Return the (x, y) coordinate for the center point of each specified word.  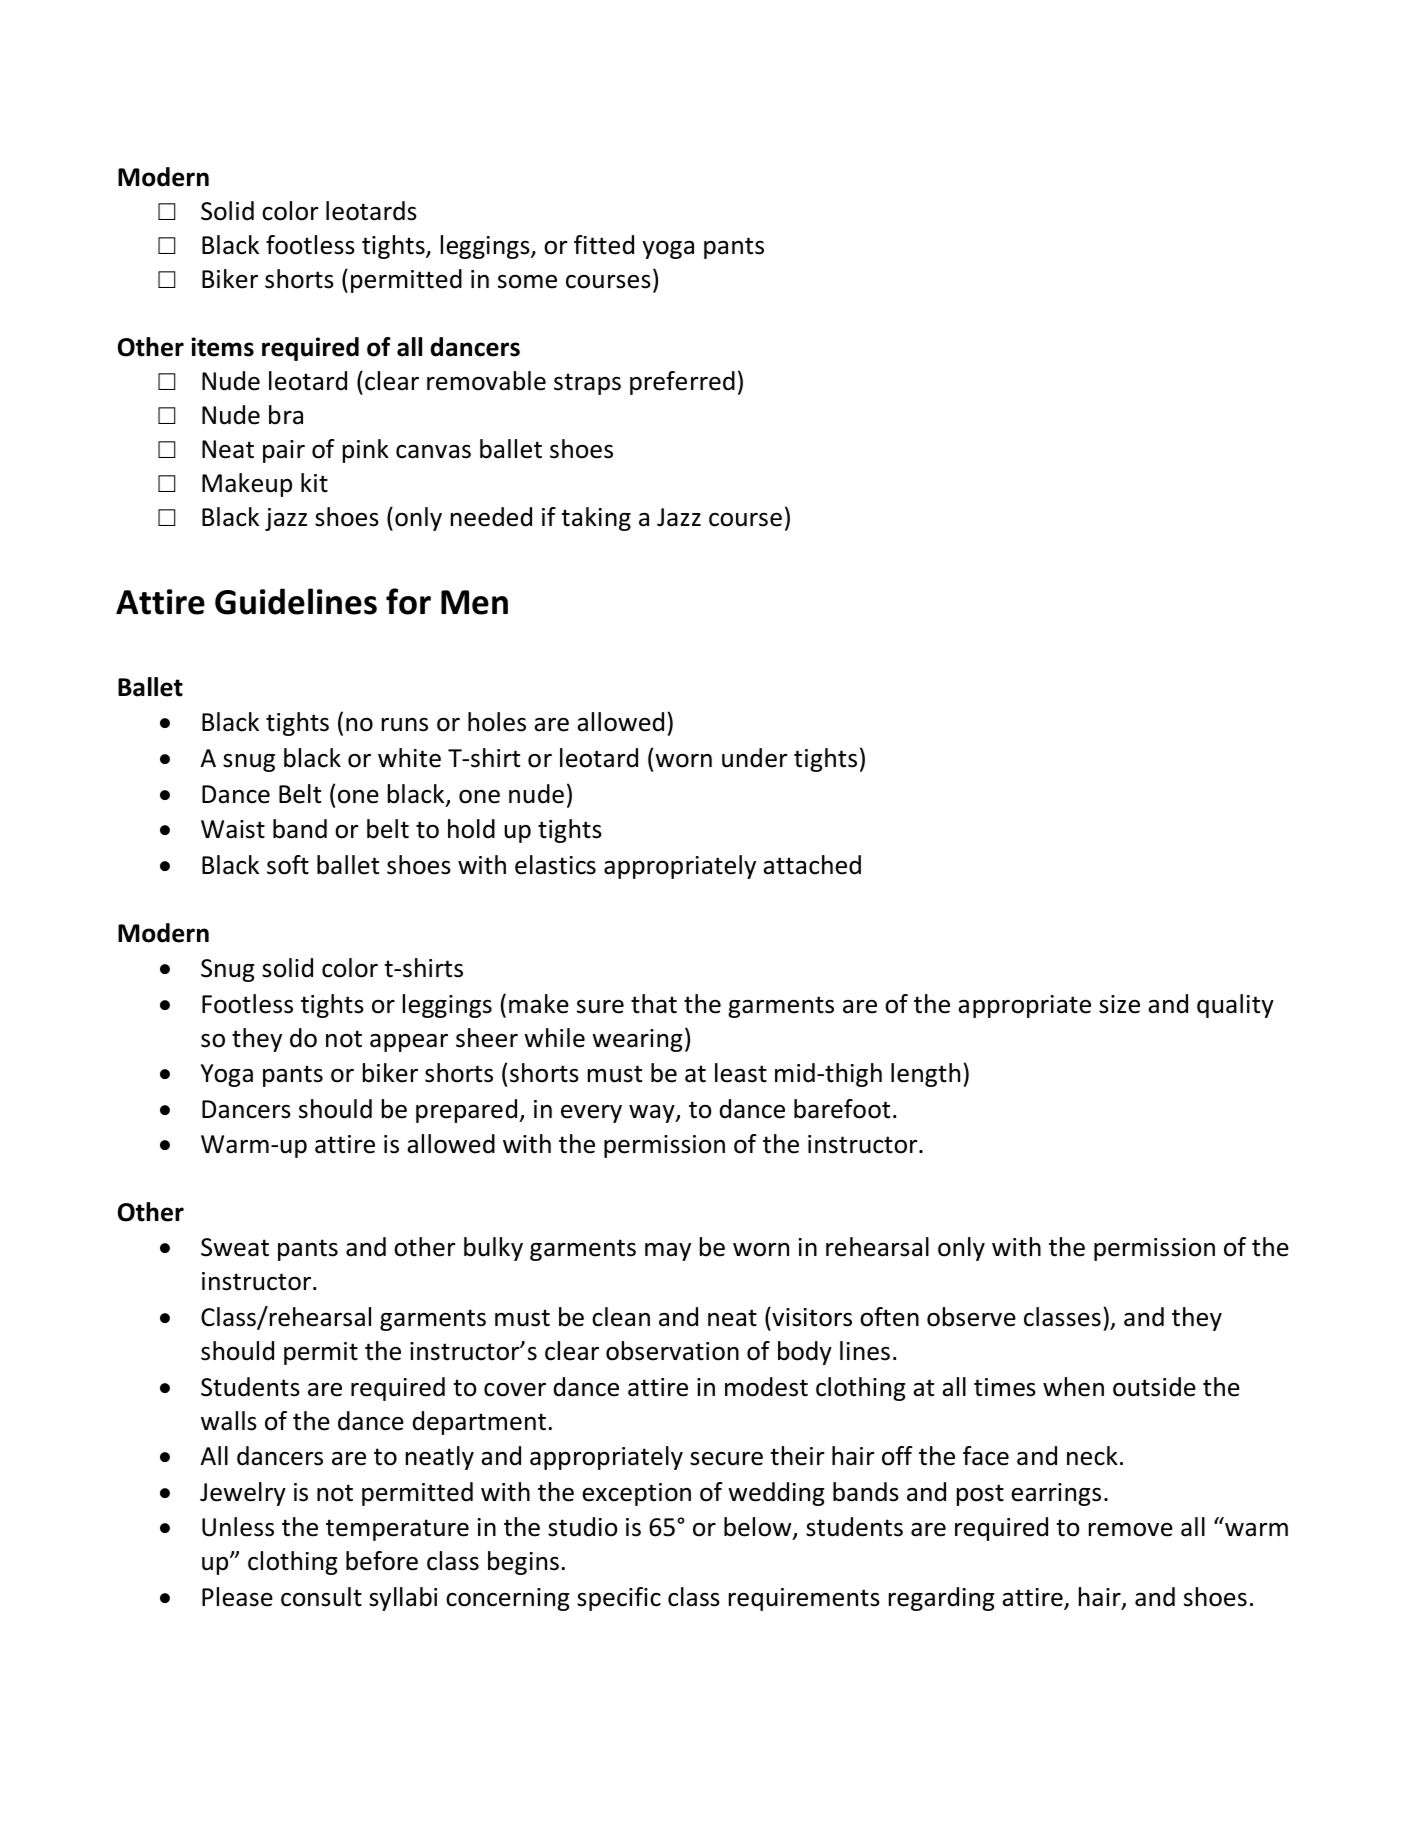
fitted (604, 245)
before (382, 1561)
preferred (682, 383)
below (759, 1528)
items (222, 347)
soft (288, 865)
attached (812, 865)
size (1119, 1004)
